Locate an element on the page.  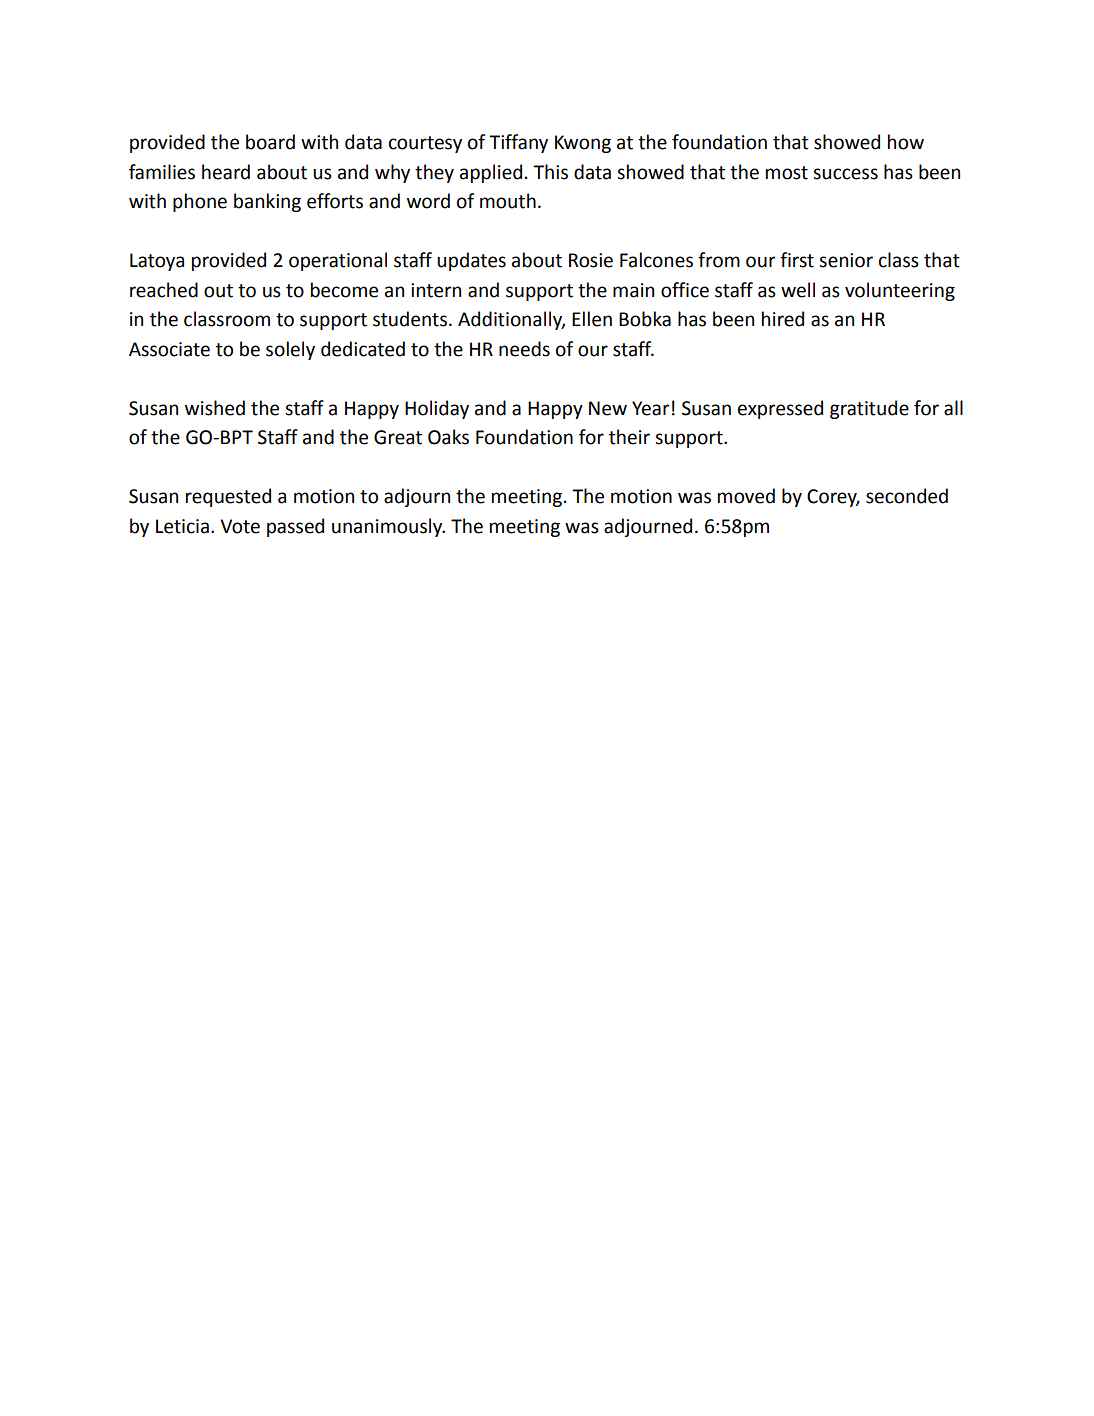
unanimously is located at coordinates (388, 527).
